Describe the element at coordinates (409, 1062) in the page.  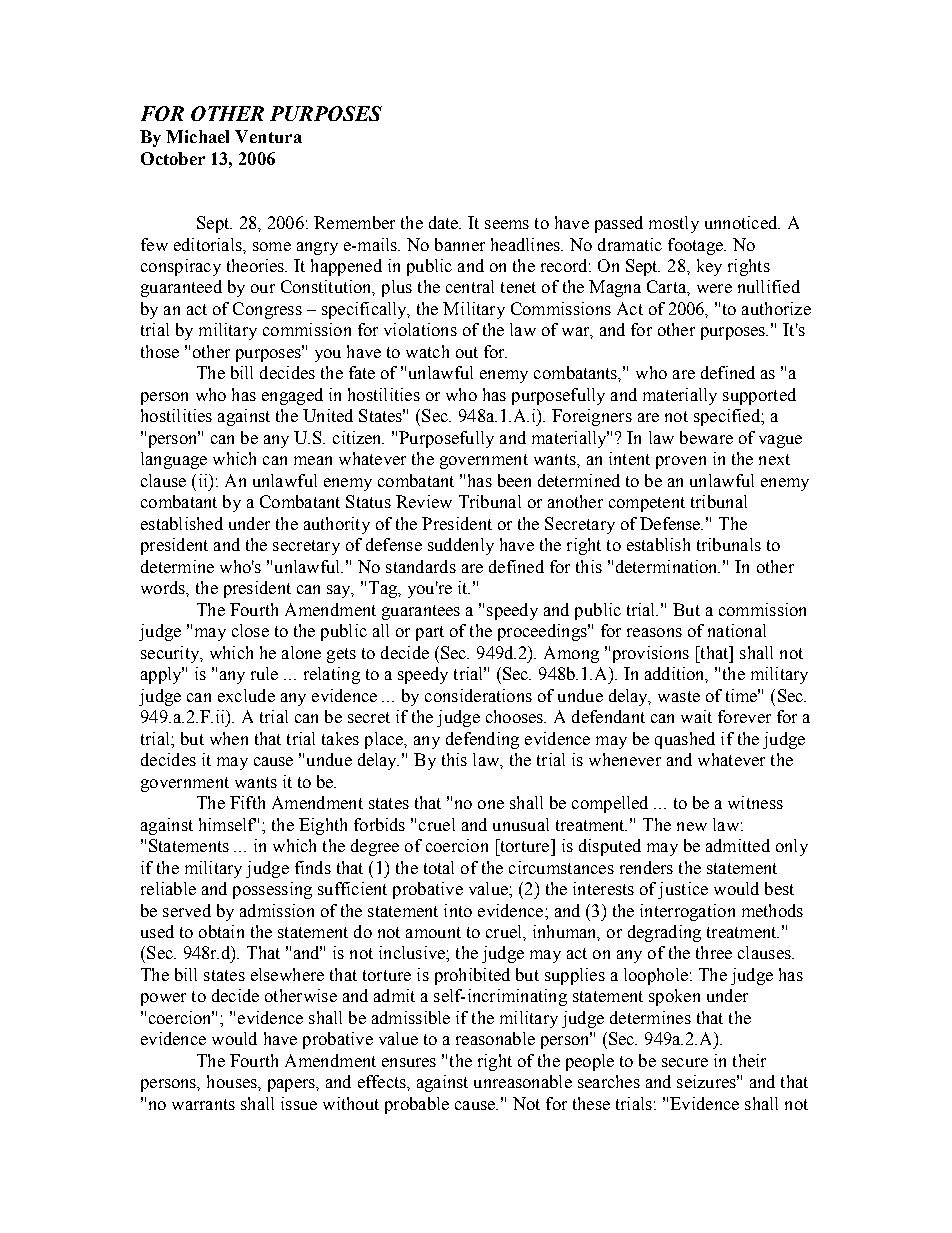
I see `ensures` at that location.
